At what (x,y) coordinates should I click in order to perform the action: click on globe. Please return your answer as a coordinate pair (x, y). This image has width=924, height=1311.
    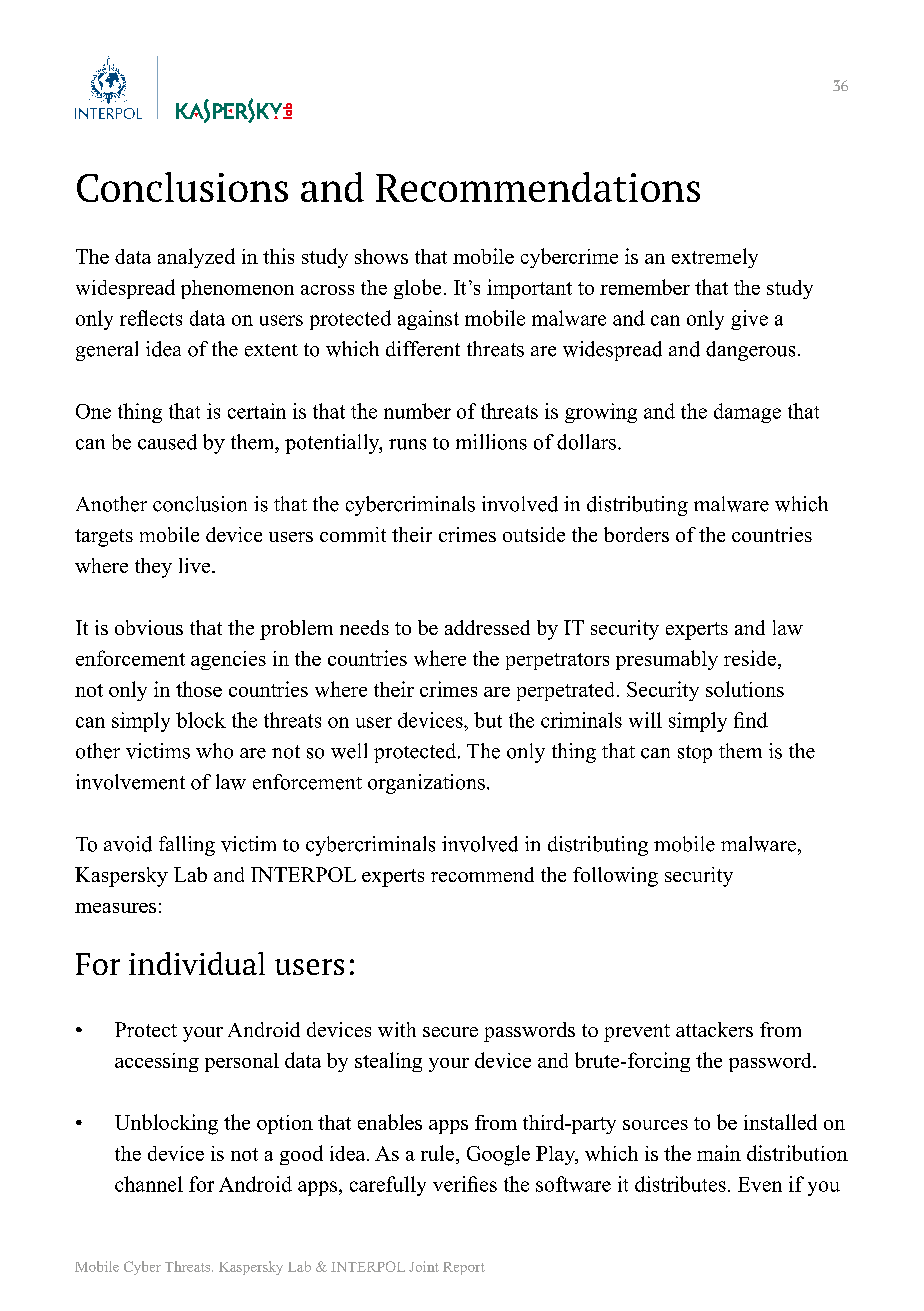
    Looking at the image, I should click on (417, 289).
